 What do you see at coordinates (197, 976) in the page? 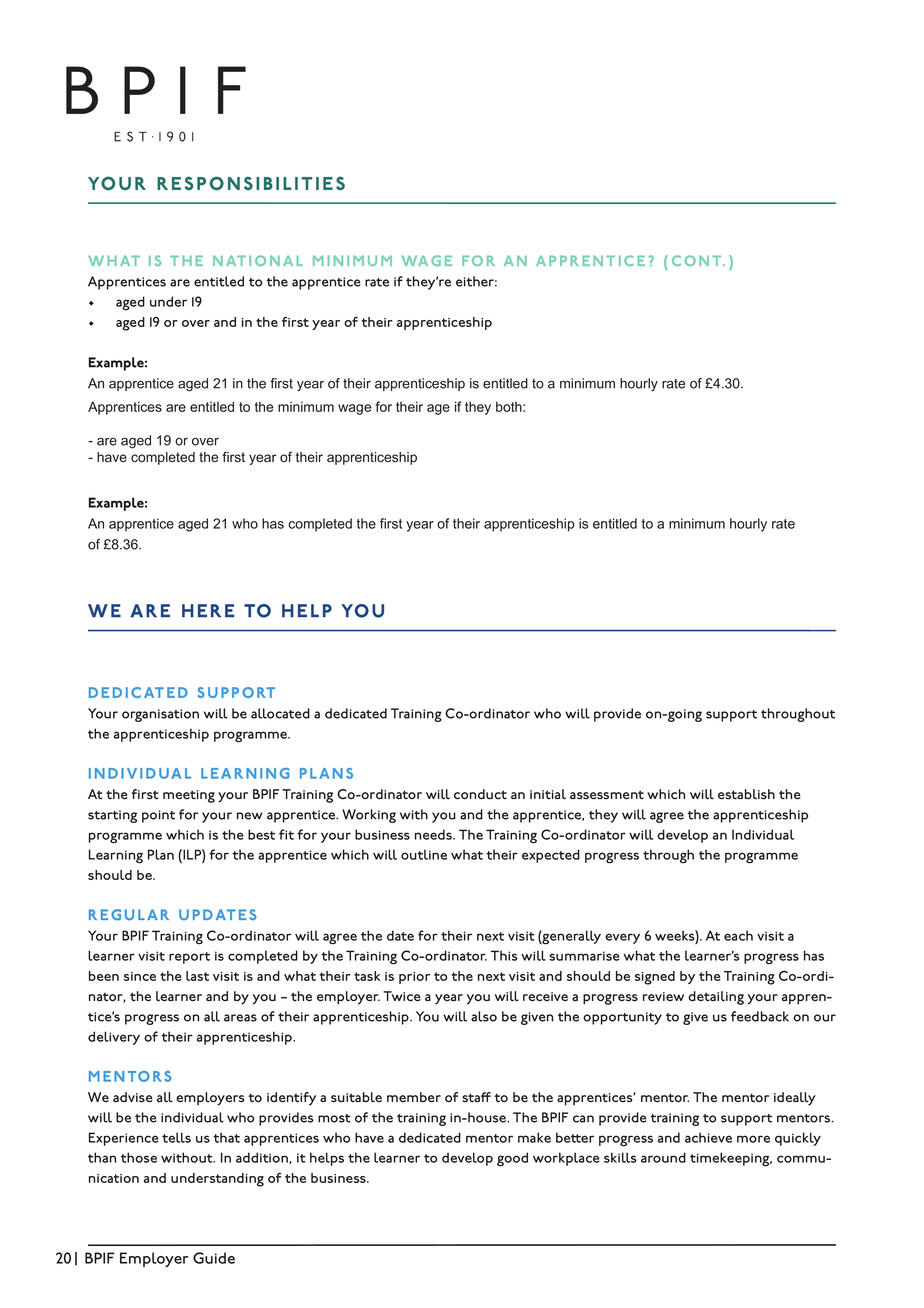
I see `last` at bounding box center [197, 976].
